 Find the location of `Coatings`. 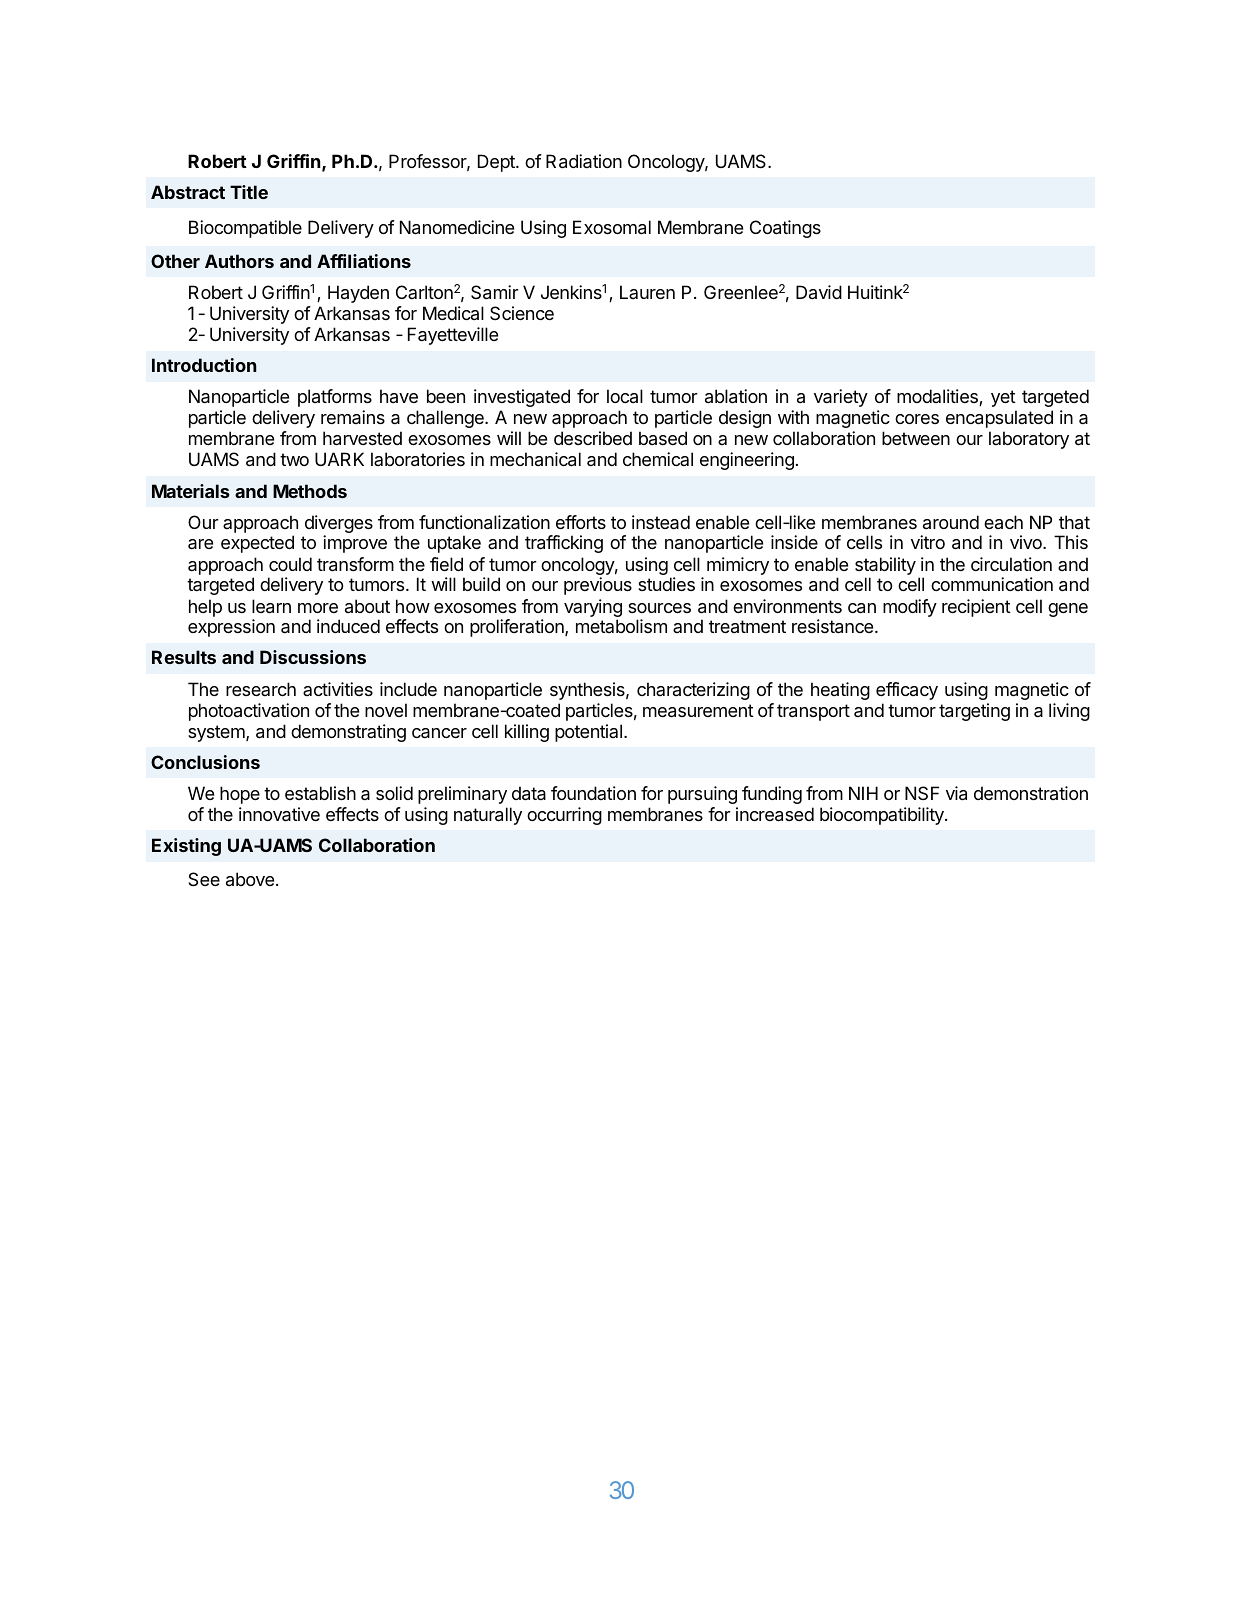

Coatings is located at coordinates (785, 229).
